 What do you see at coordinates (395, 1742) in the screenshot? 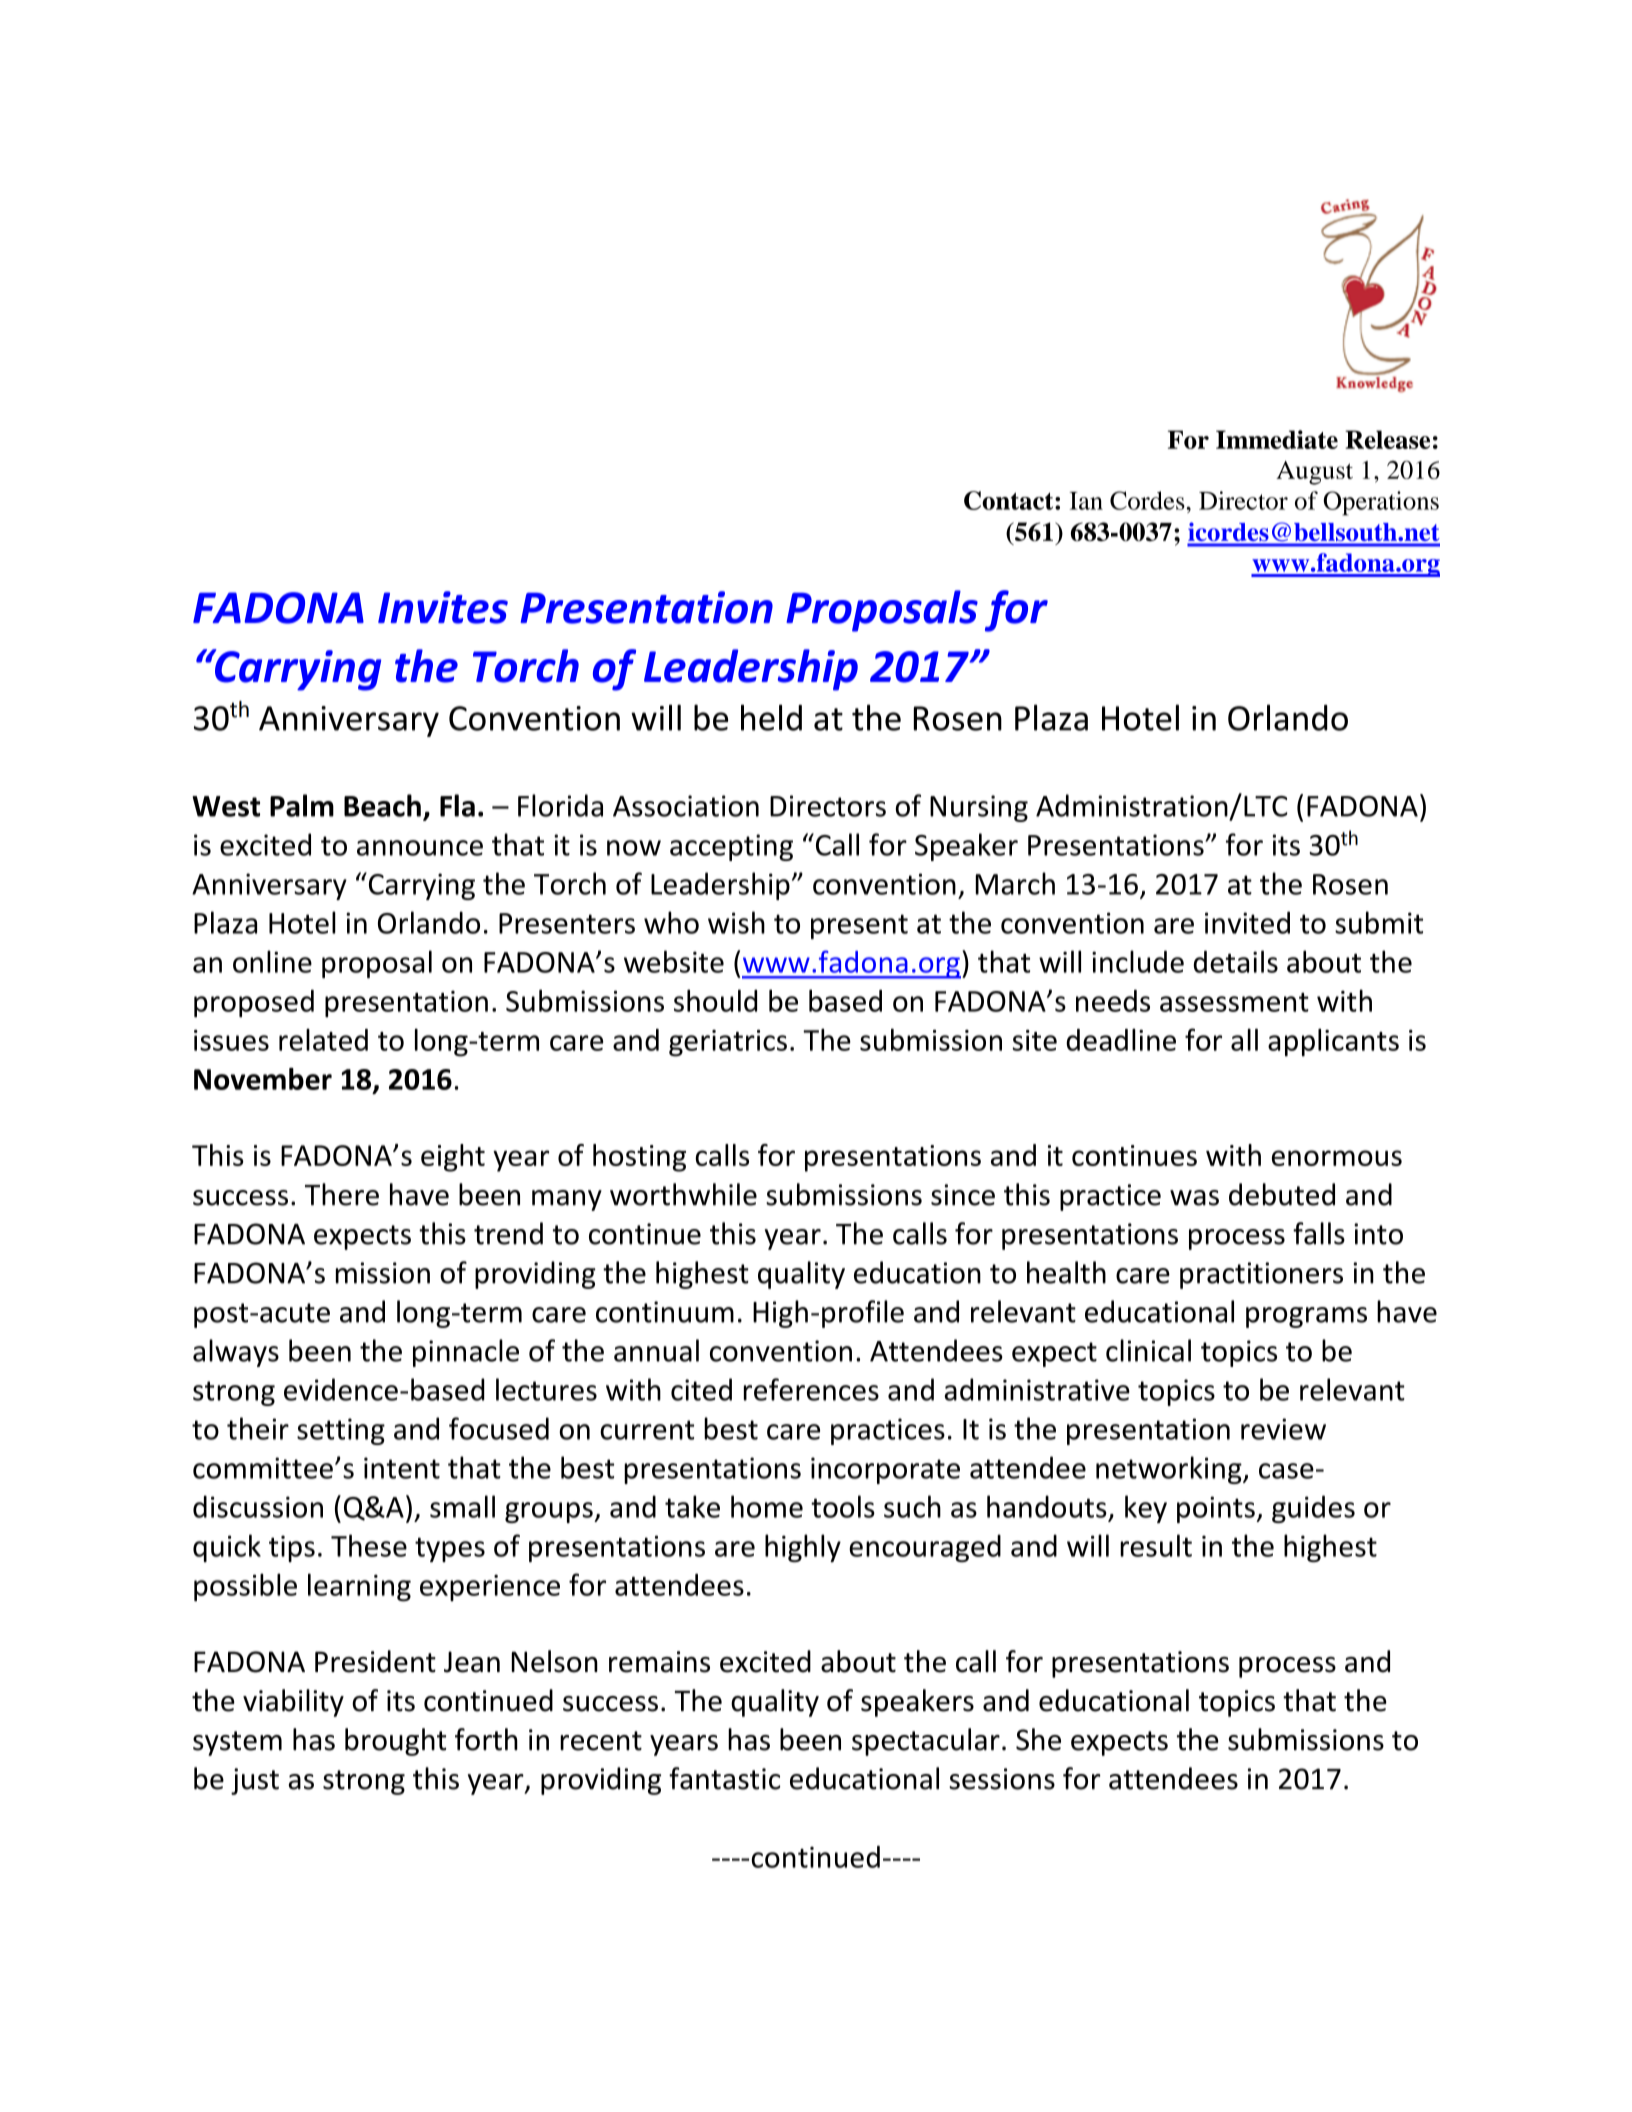
I see `brought` at bounding box center [395, 1742].
